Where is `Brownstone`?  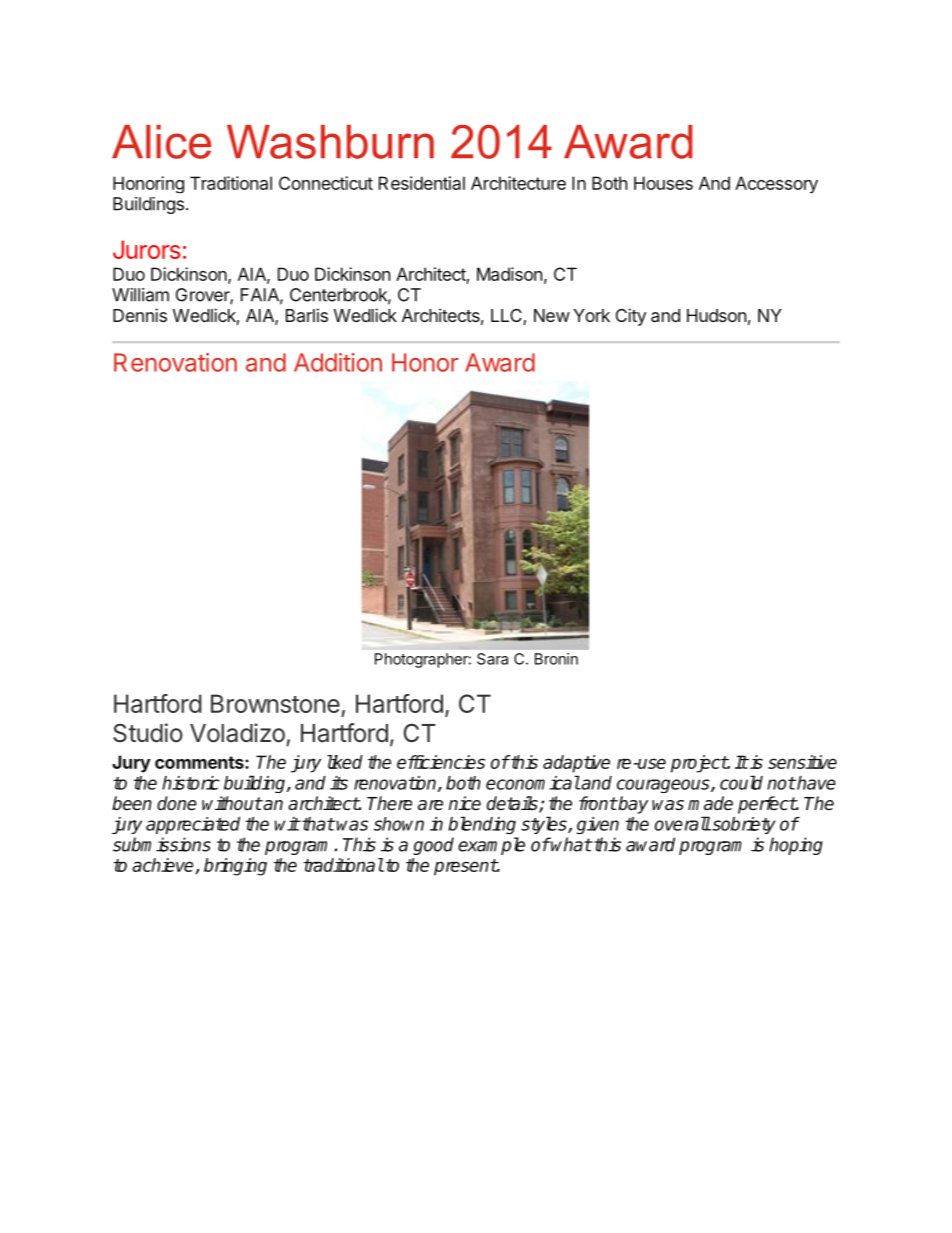
Brownstone is located at coordinates (275, 703).
